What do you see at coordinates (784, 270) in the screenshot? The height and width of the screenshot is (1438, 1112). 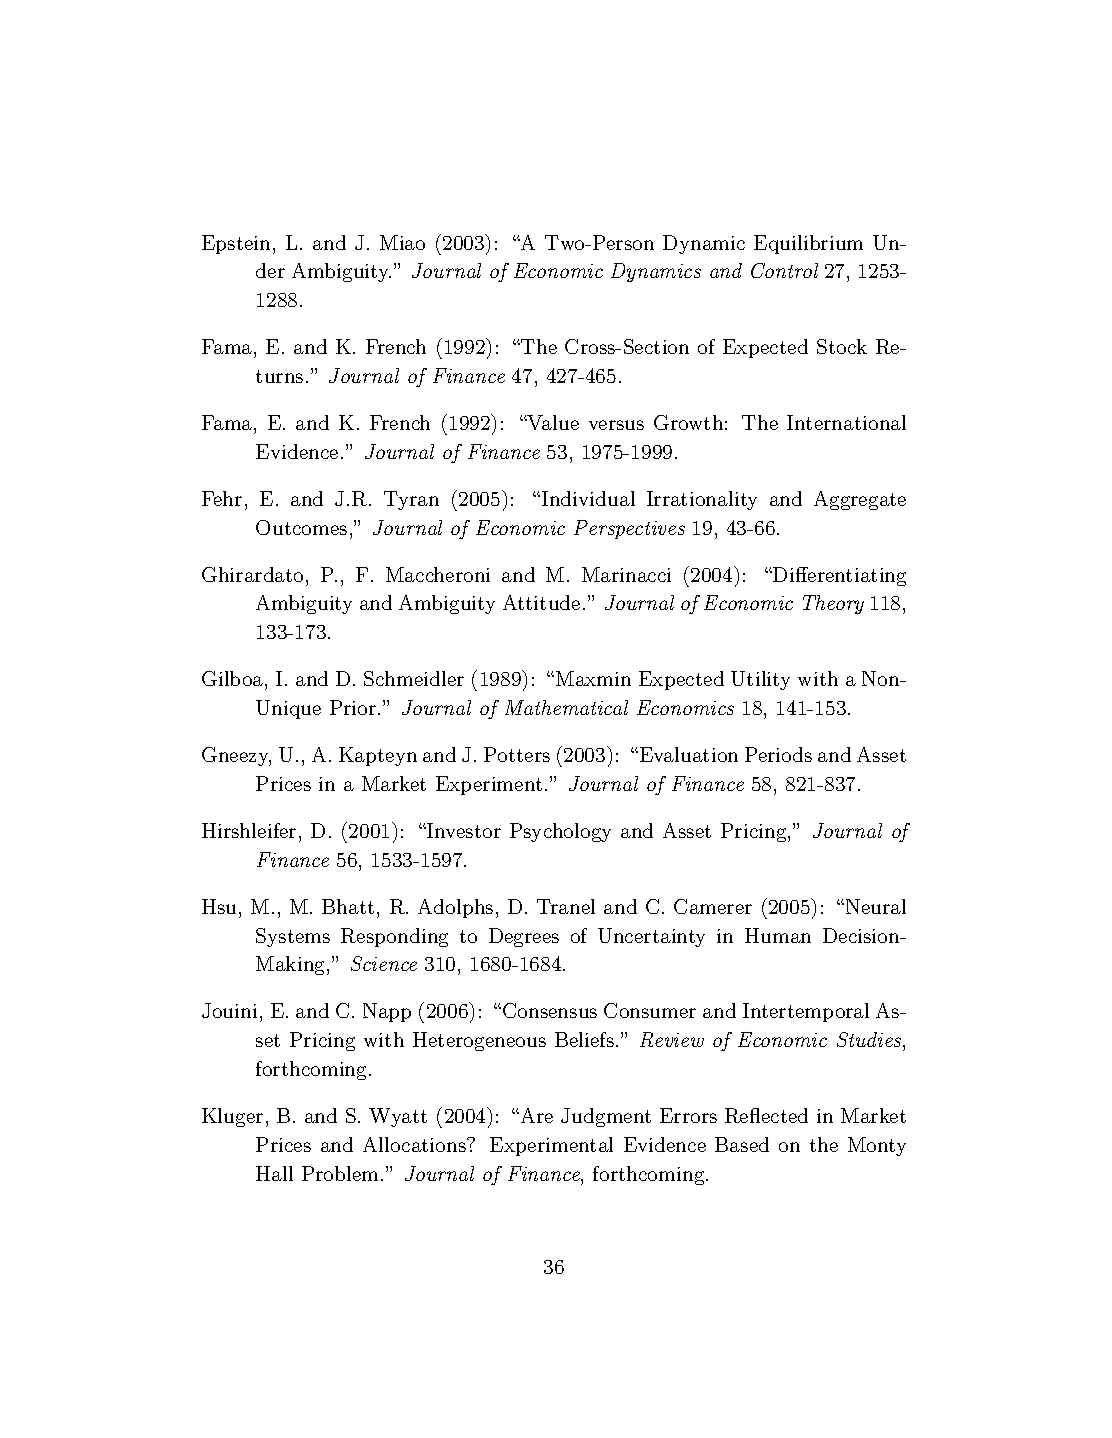 I see `Control` at bounding box center [784, 270].
